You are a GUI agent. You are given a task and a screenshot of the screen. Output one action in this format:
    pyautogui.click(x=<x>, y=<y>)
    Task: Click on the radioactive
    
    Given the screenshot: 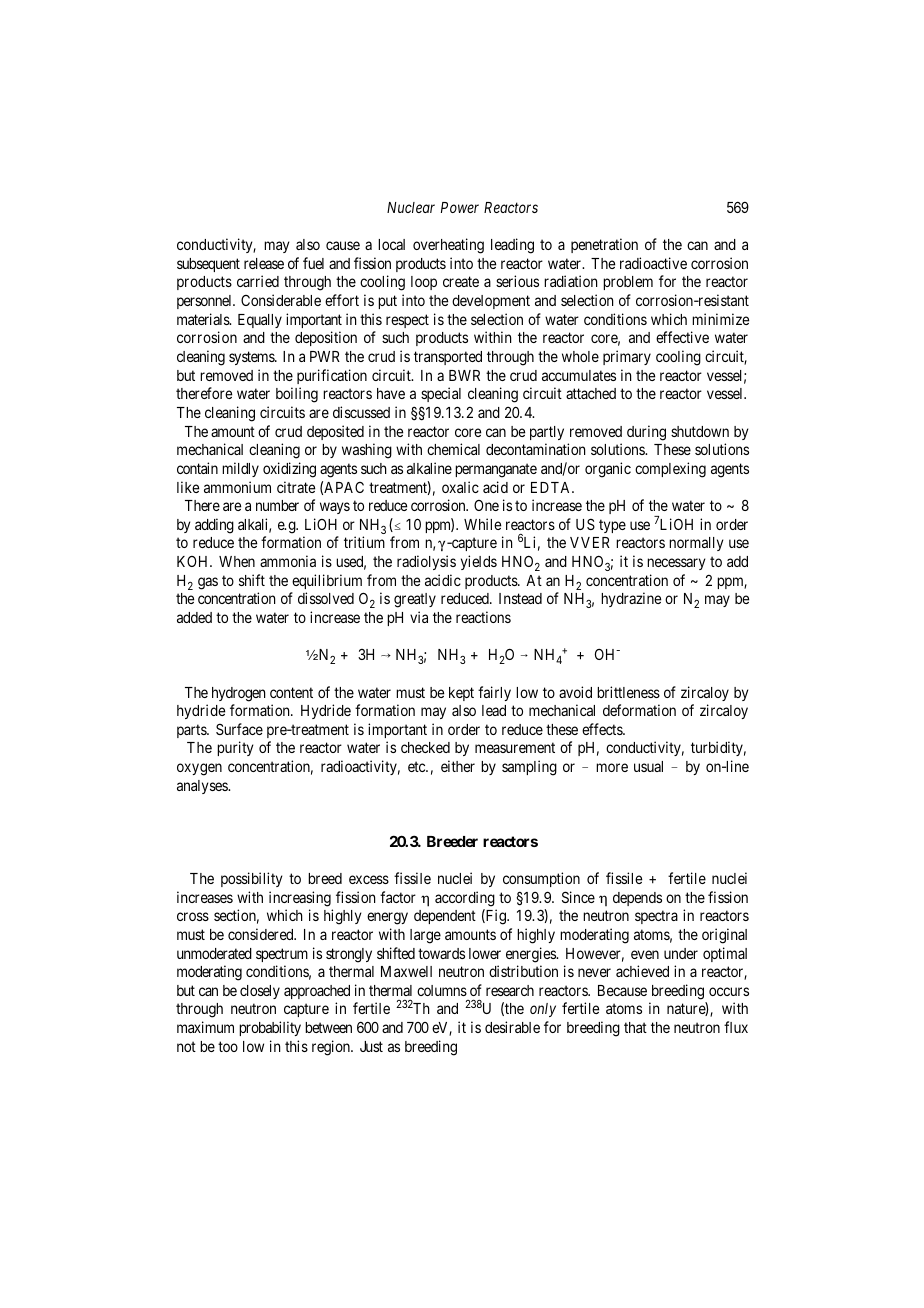 What is the action you would take?
    pyautogui.click(x=653, y=263)
